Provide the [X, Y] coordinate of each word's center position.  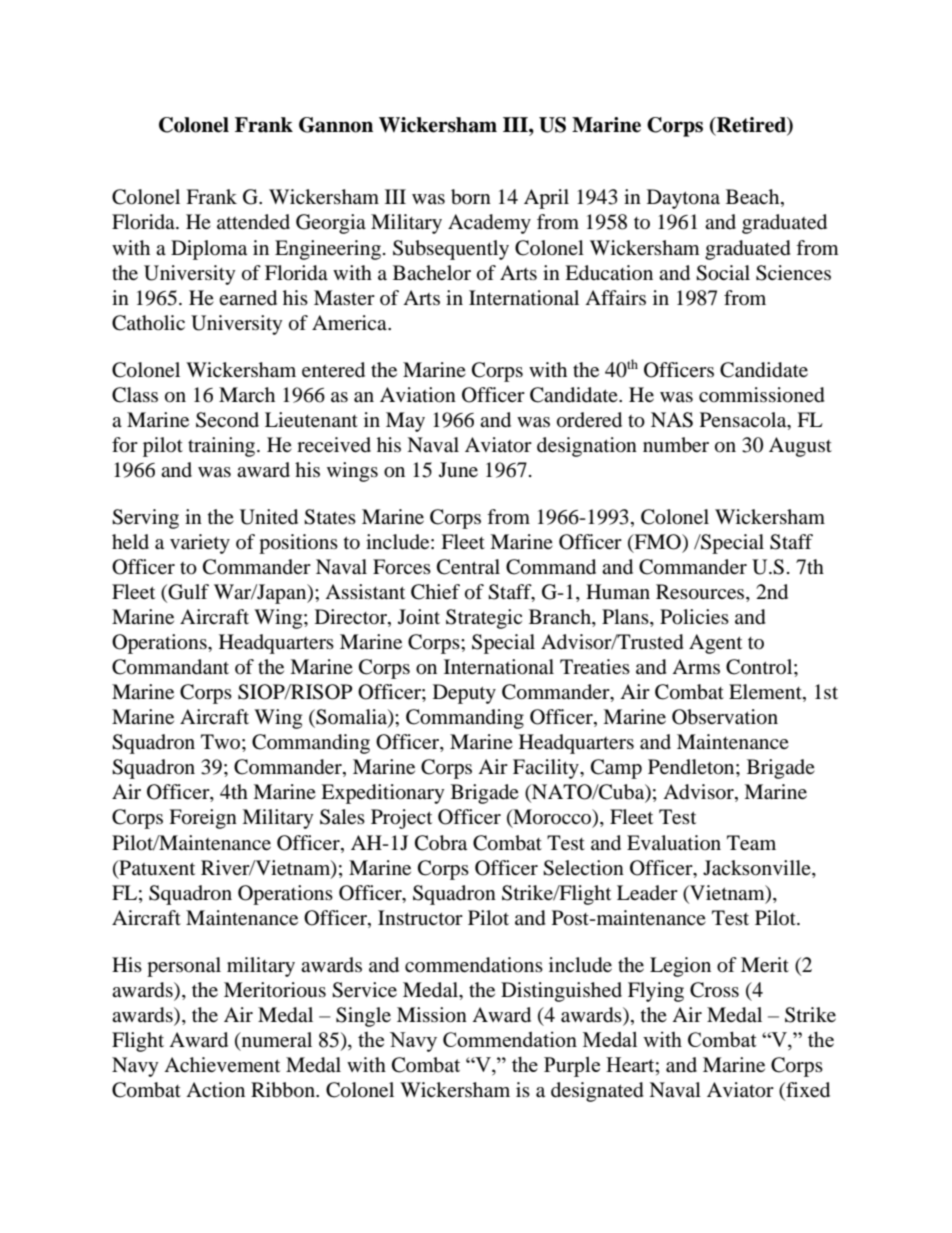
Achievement [222, 1064]
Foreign [203, 819]
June [458, 469]
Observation [725, 717]
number [676, 445]
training [223, 447]
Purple [572, 1066]
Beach [754, 198]
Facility [547, 769]
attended [253, 222]
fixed [807, 1091]
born [471, 197]
